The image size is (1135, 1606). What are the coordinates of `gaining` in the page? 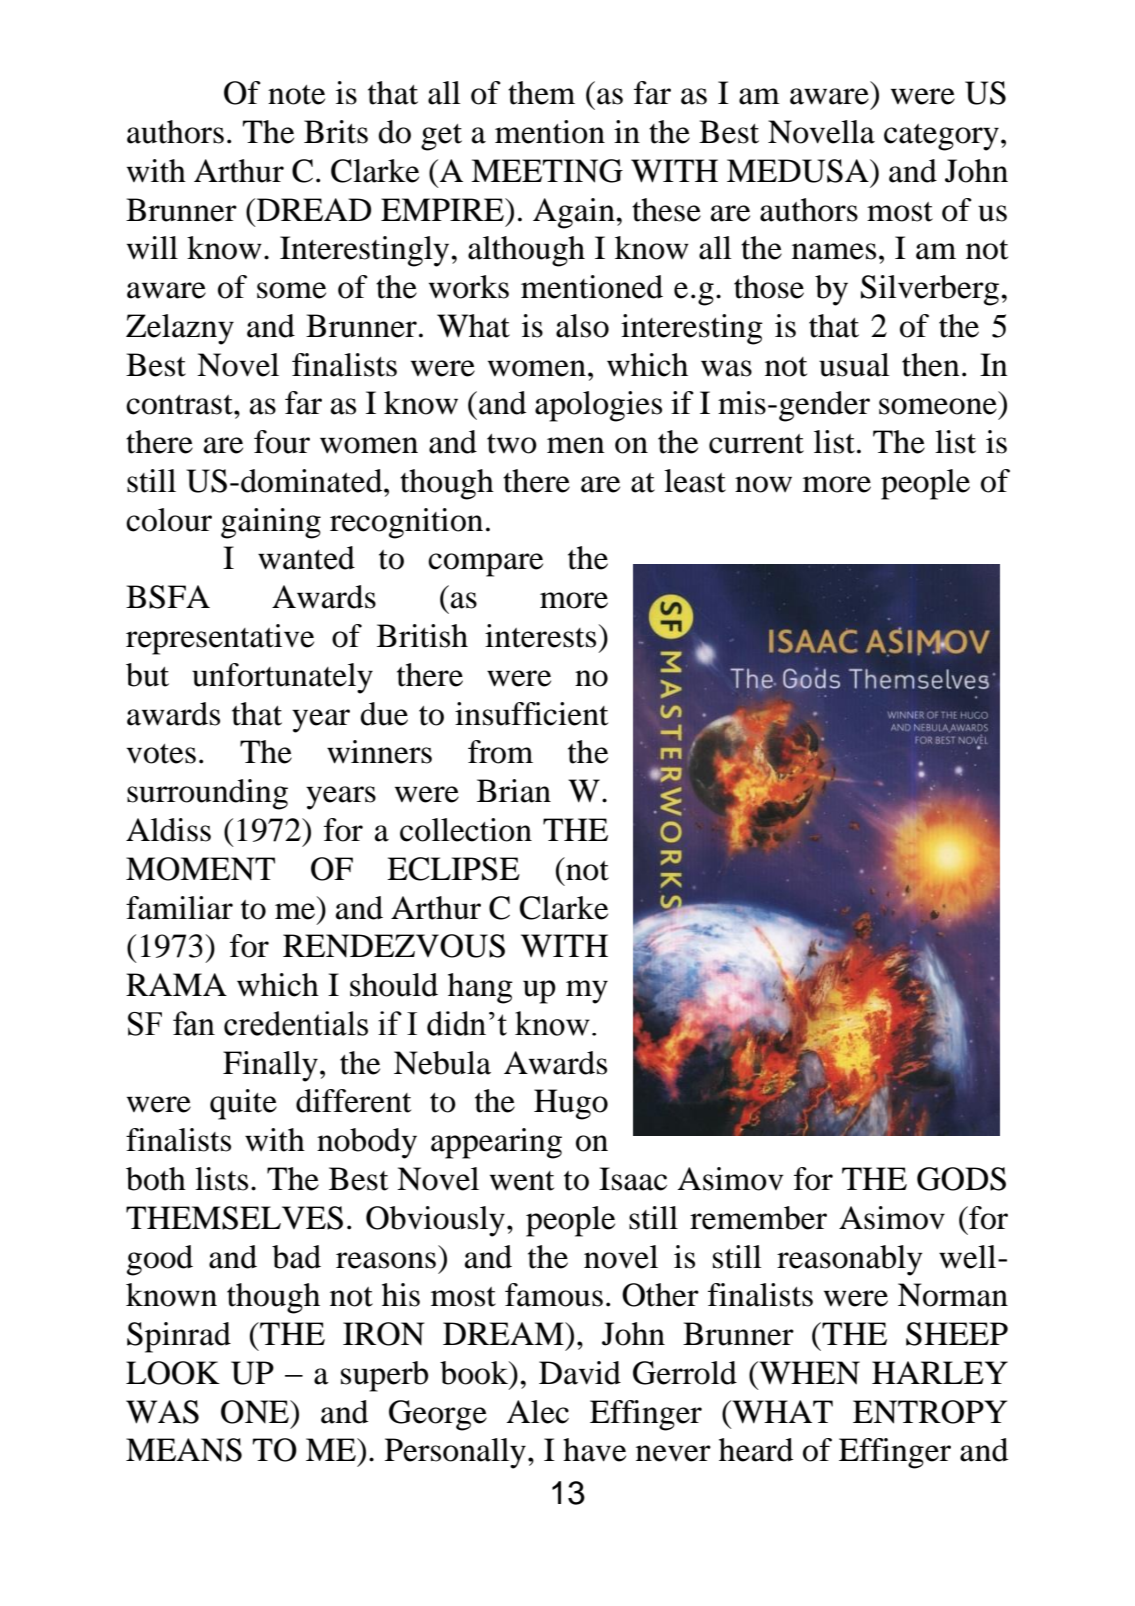 It's located at (271, 523).
